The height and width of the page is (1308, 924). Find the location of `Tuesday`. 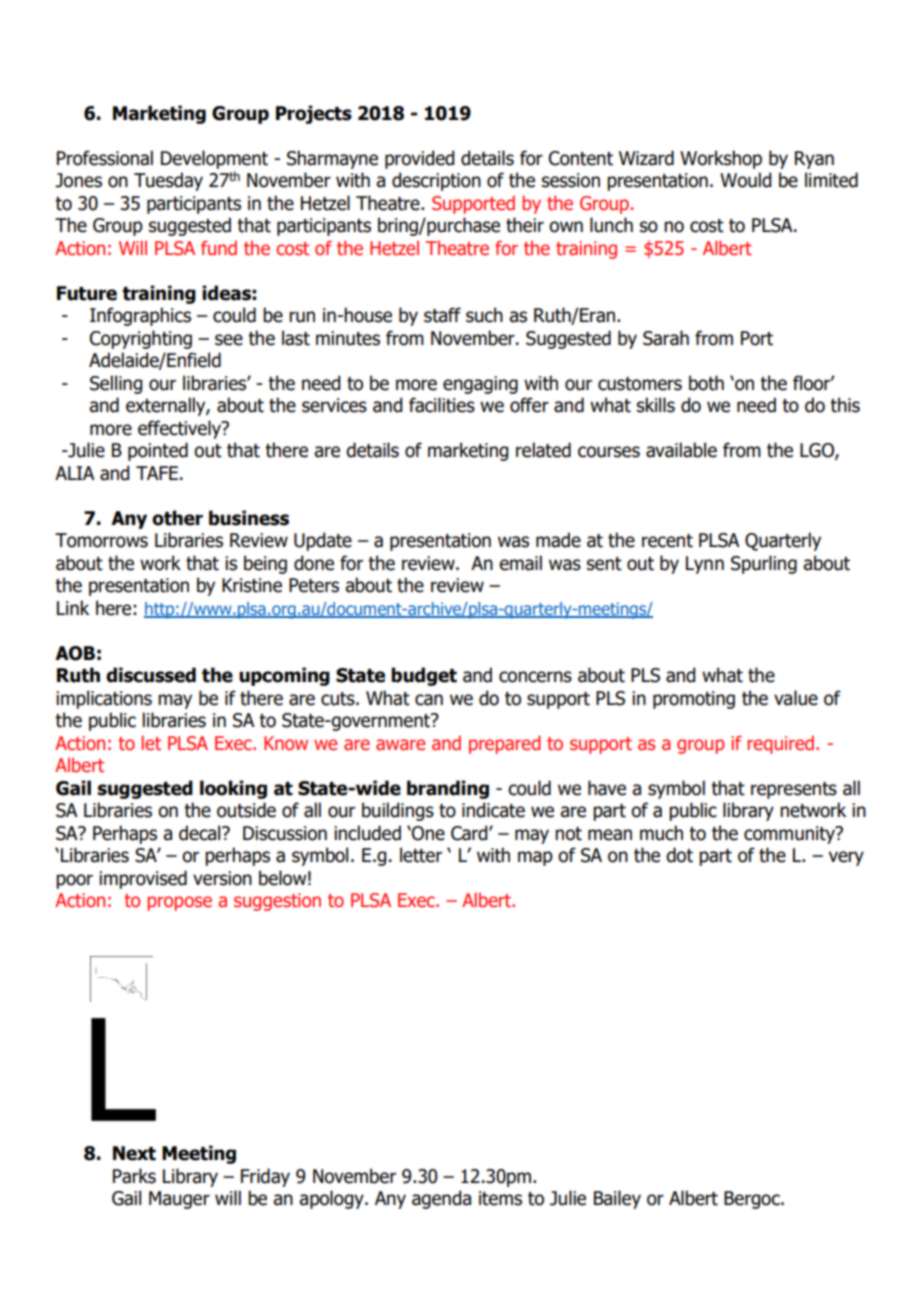

Tuesday is located at coordinates (168, 181).
